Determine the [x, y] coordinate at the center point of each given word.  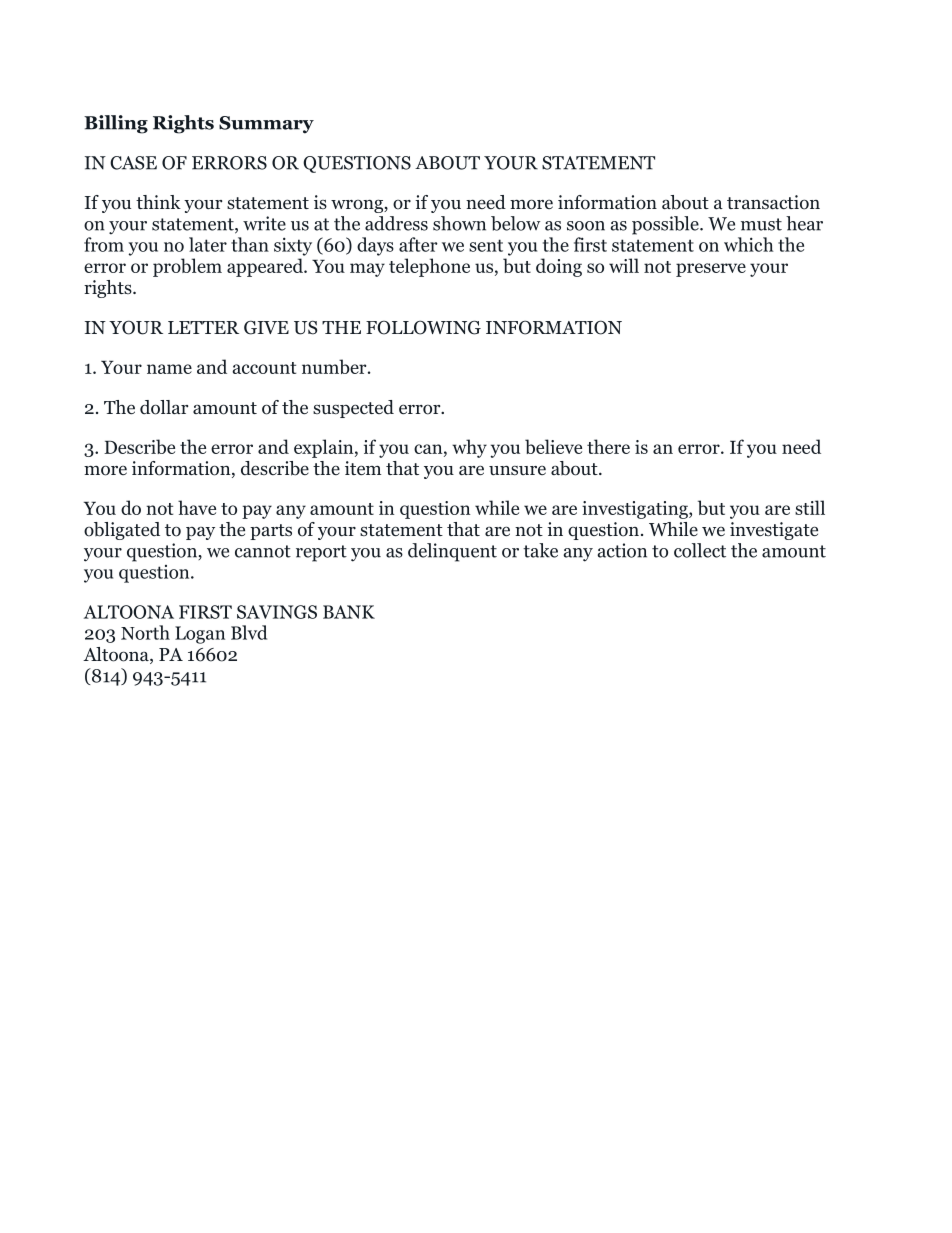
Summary [266, 125]
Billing [116, 124]
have [197, 507]
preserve [711, 270]
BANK [349, 612]
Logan [200, 635]
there [608, 446]
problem [187, 267]
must [761, 224]
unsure [517, 471]
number [335, 366]
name [169, 369]
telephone [429, 267]
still [810, 507]
